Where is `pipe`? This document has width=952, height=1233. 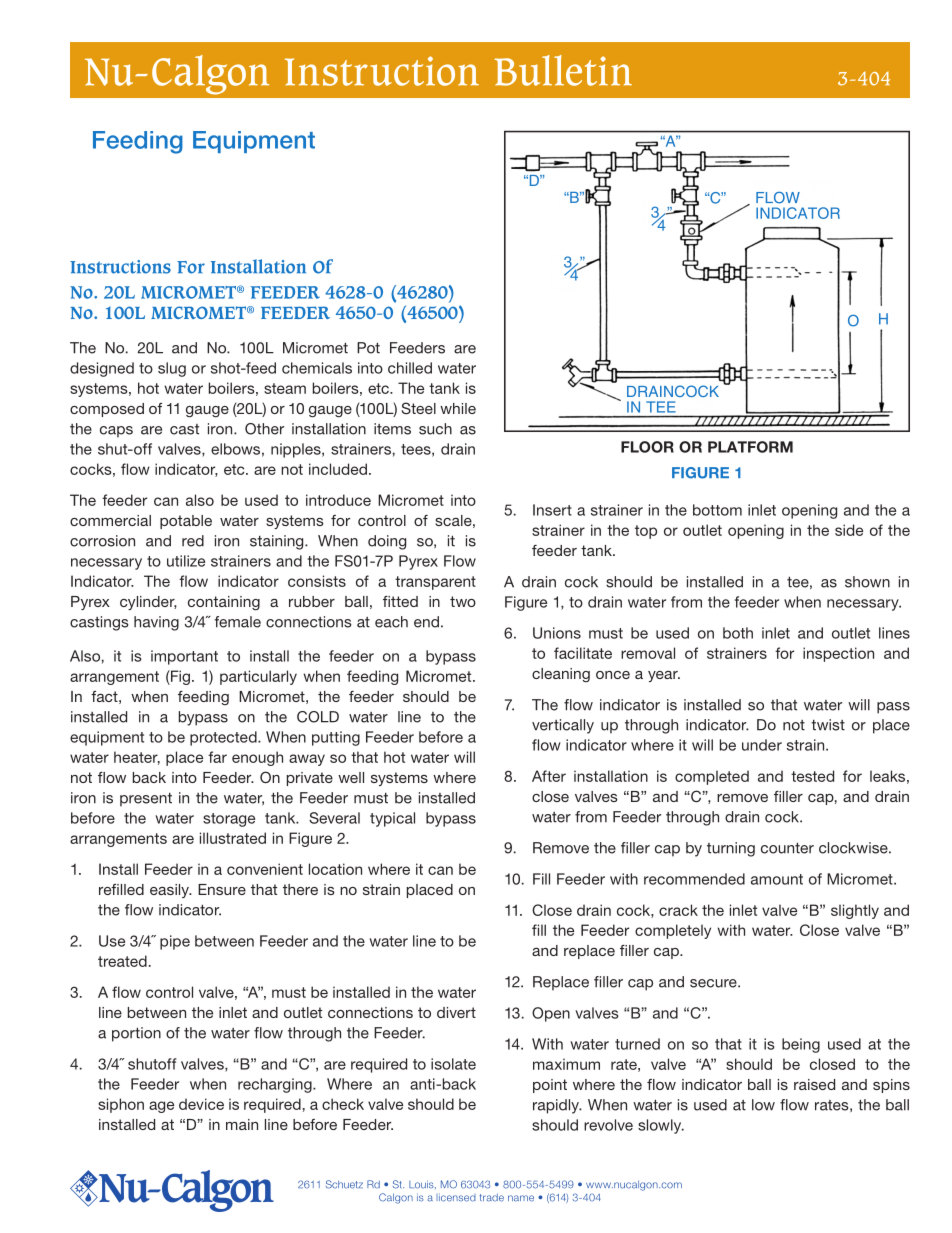
pipe is located at coordinates (175, 942).
